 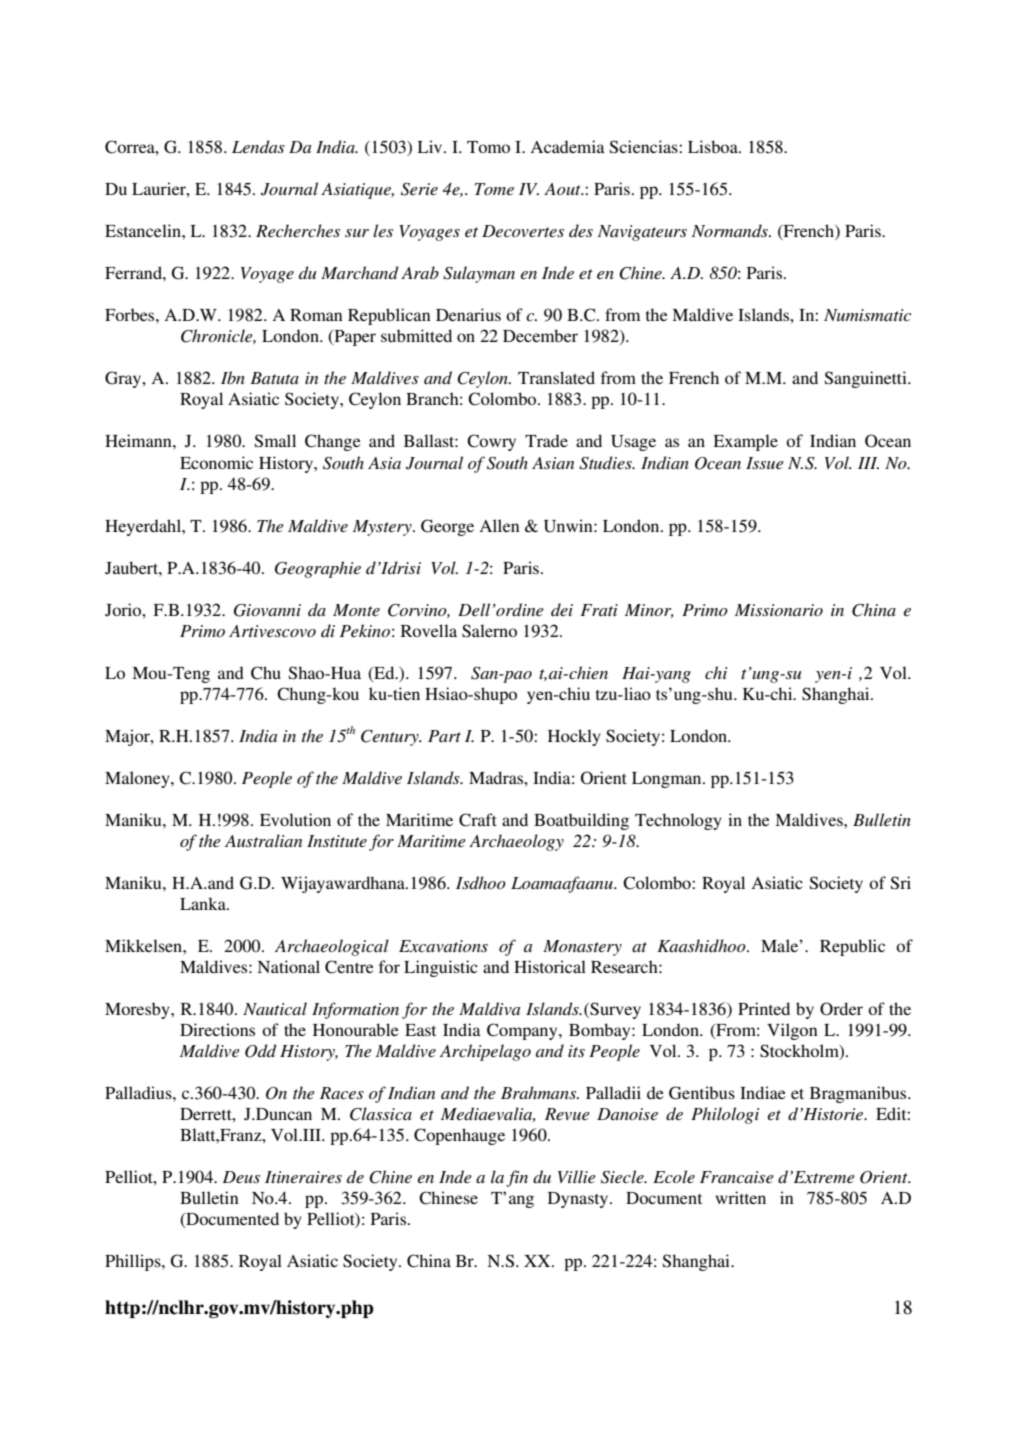 I want to click on Longman, so click(x=668, y=780).
